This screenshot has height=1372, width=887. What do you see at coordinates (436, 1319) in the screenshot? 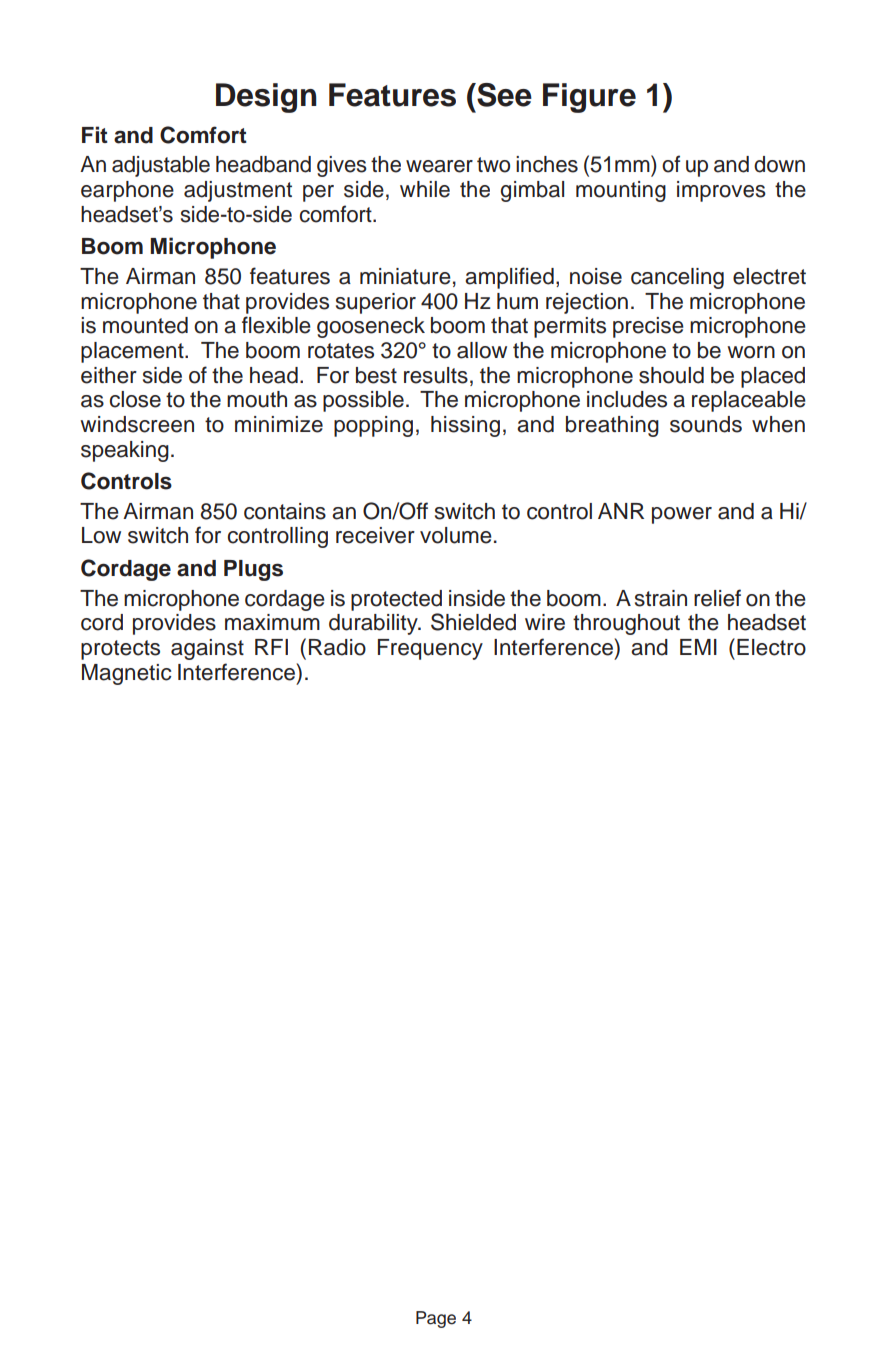
I see `Page` at bounding box center [436, 1319].
